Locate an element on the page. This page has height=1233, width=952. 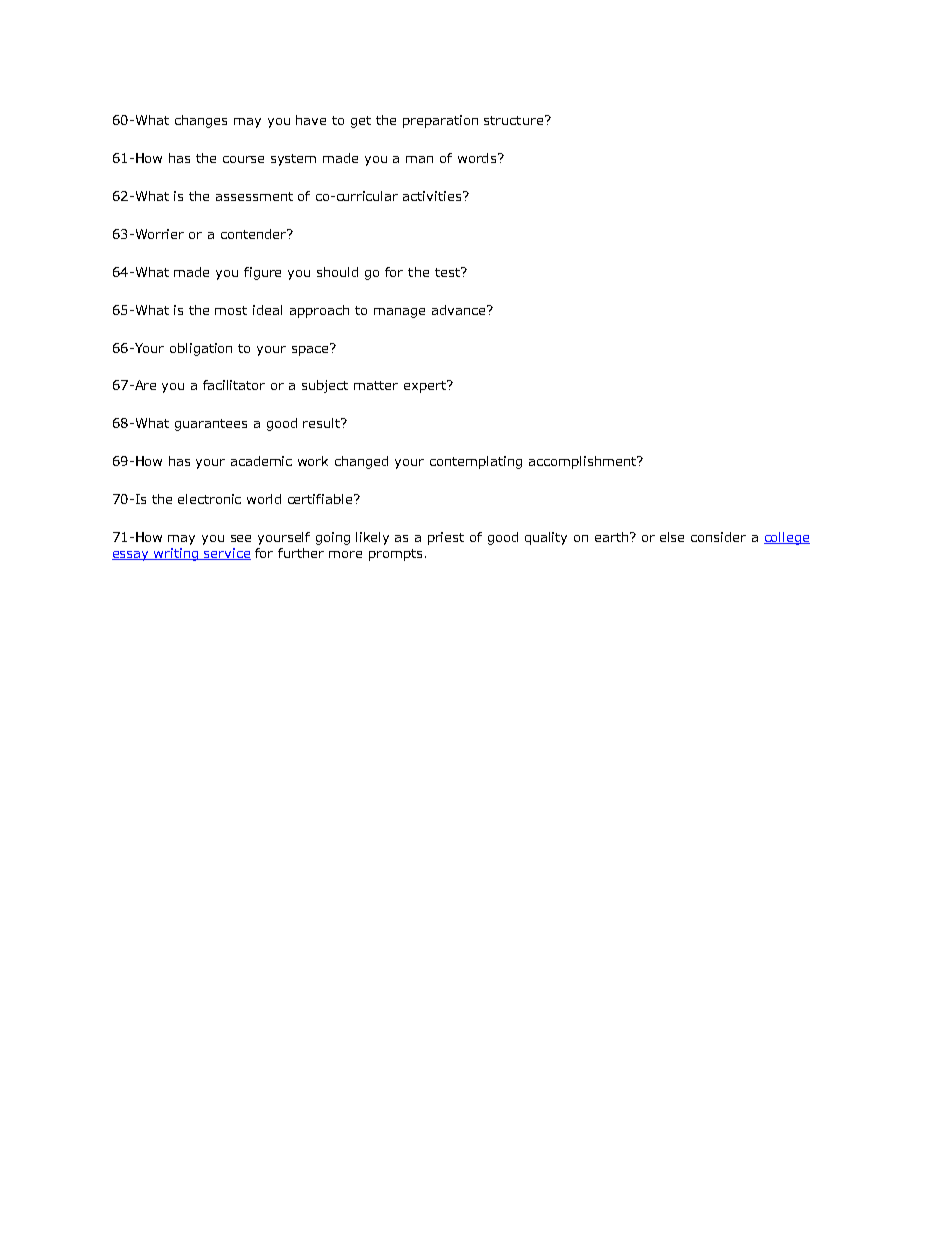
preparation is located at coordinates (440, 121).
